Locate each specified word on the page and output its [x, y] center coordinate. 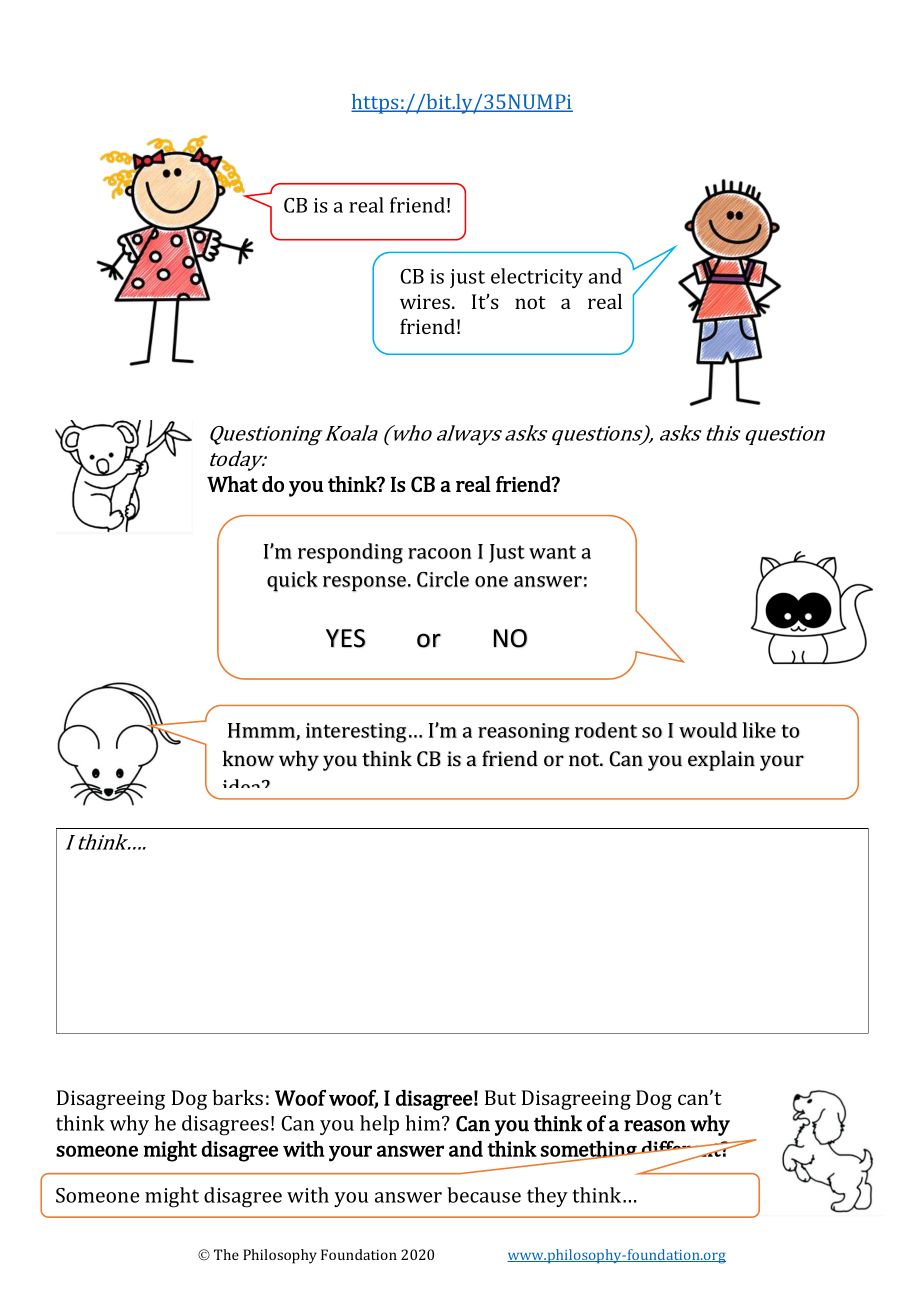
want [552, 552]
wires [426, 301]
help [379, 1125]
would [708, 730]
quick [292, 581]
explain [721, 760]
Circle [443, 579]
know [248, 758]
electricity [537, 278]
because [484, 1195]
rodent [606, 730]
